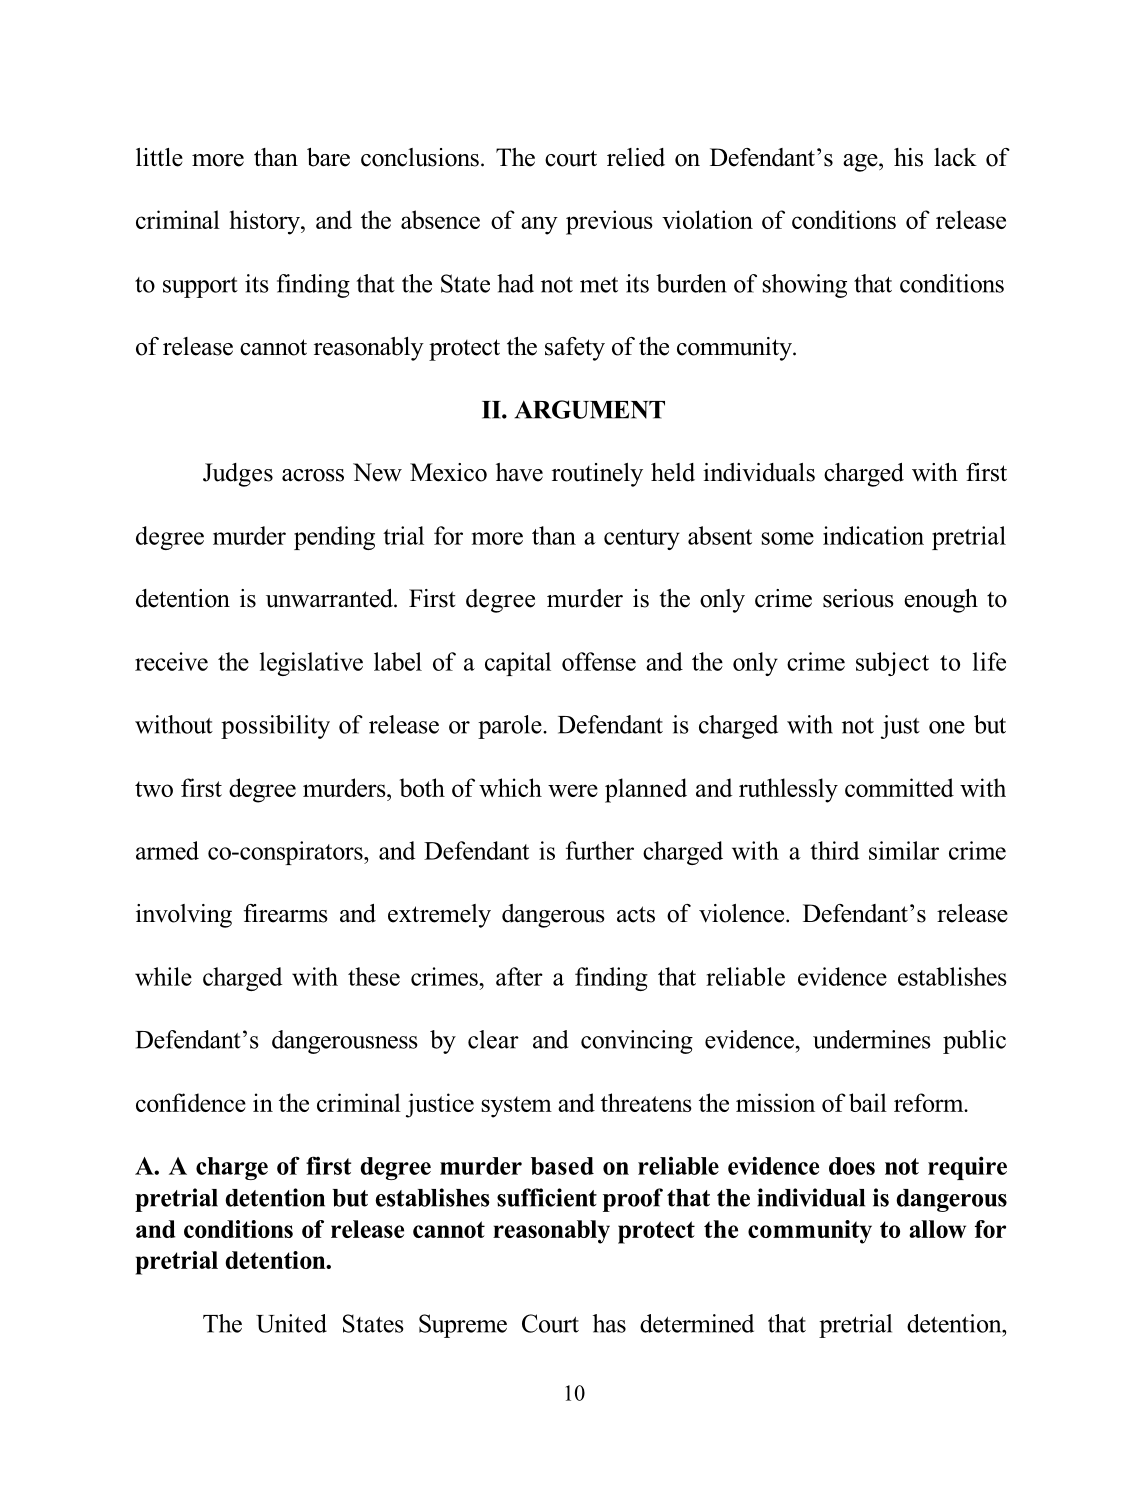 The height and width of the screenshot is (1486, 1148). What do you see at coordinates (892, 664) in the screenshot?
I see `subject` at bounding box center [892, 664].
